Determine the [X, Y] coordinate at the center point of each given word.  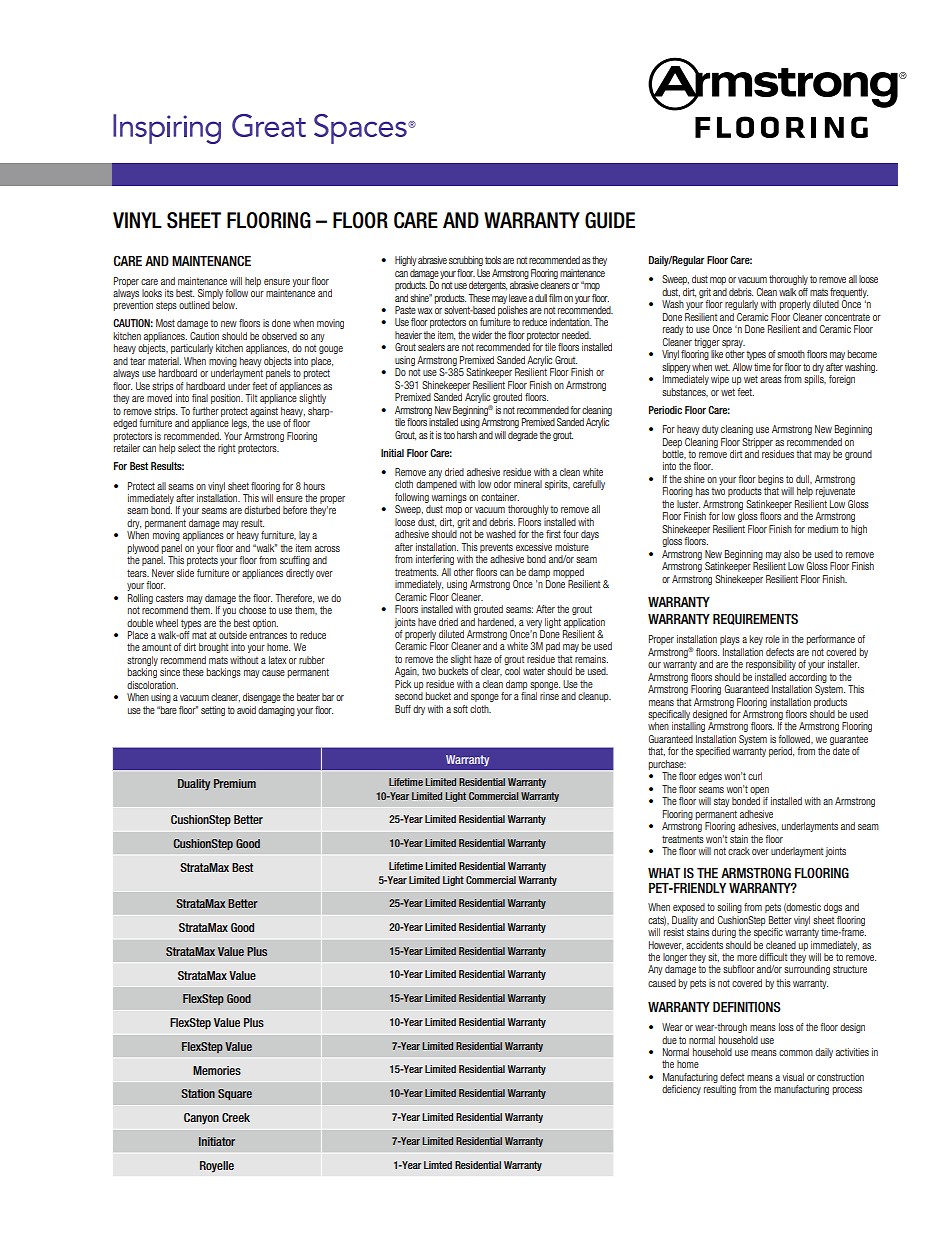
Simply [210, 294]
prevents [496, 548]
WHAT [664, 873]
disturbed [262, 510]
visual [793, 1077]
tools [493, 260]
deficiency [681, 1090]
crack [739, 851]
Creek [236, 1117]
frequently [849, 293]
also [792, 554]
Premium [235, 783]
